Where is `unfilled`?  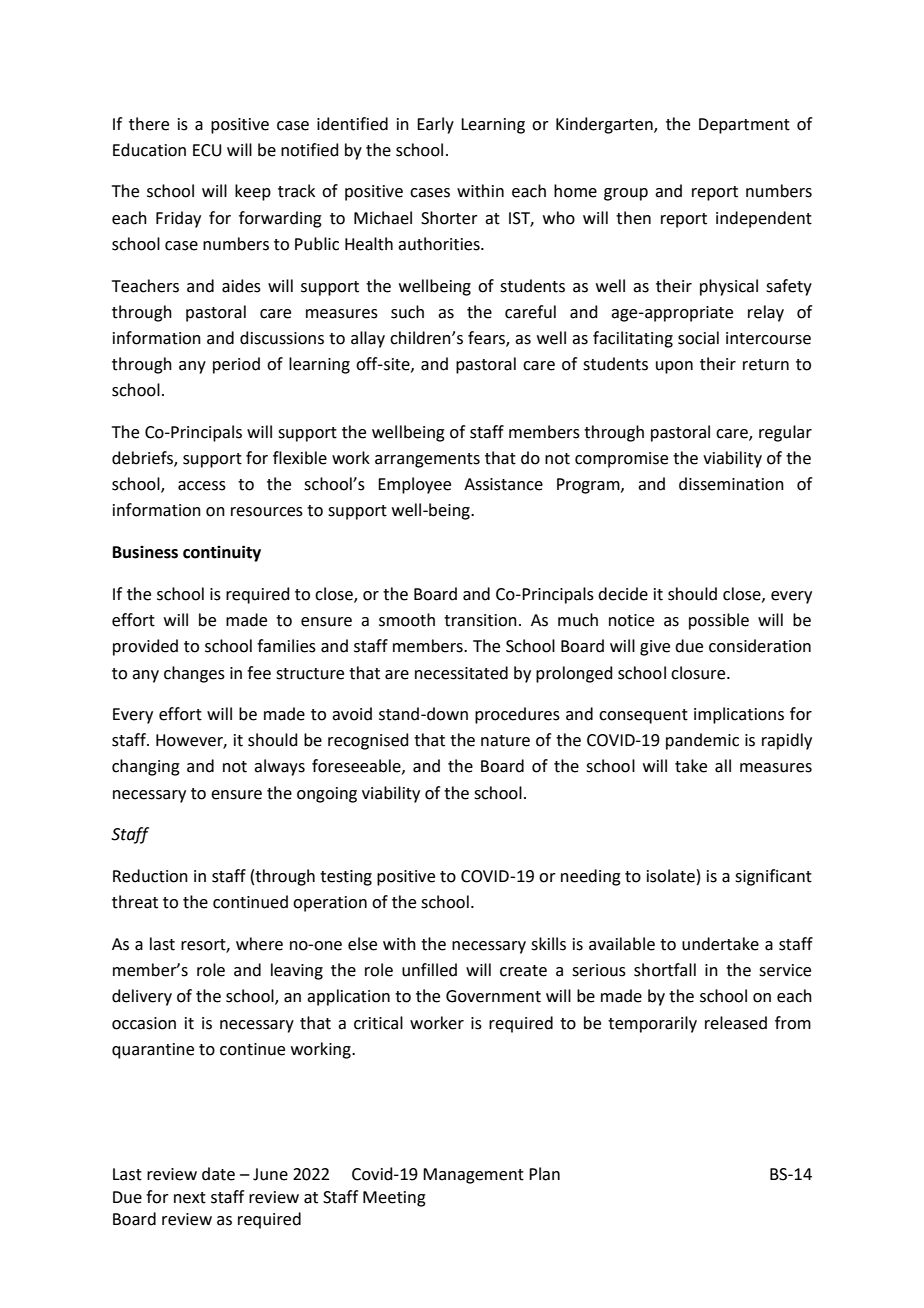
unfilled is located at coordinates (429, 970).
